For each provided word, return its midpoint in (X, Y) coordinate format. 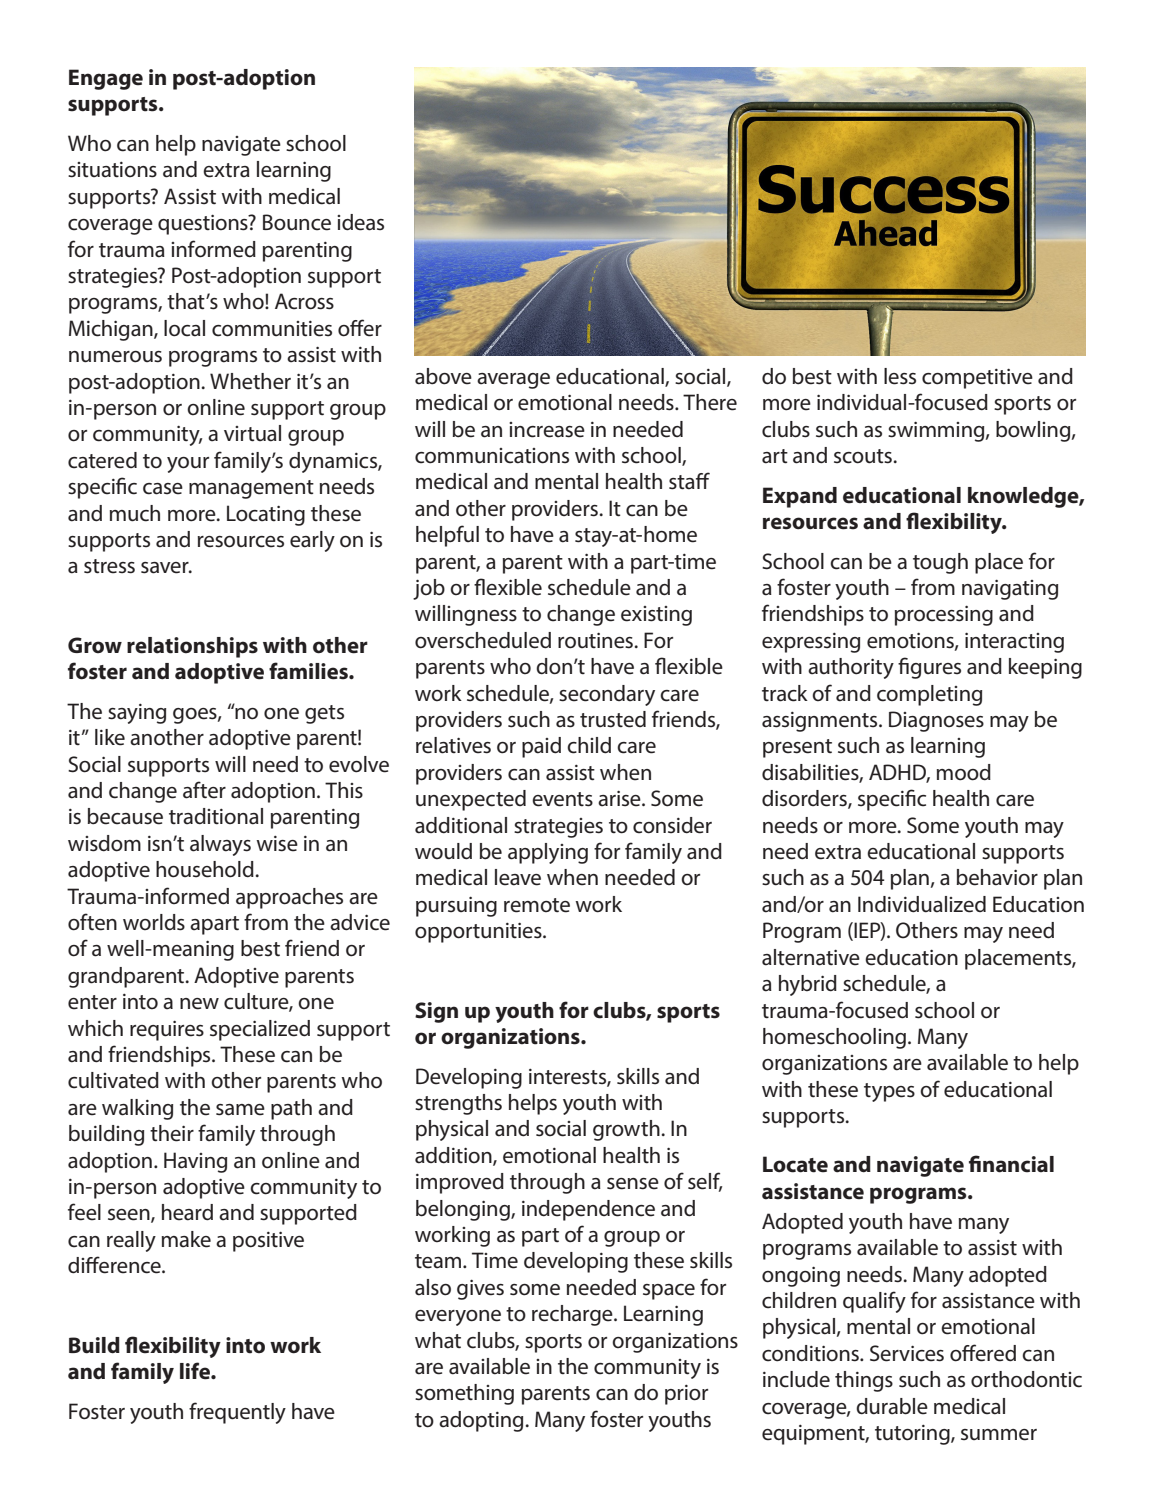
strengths (458, 1104)
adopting (481, 1421)
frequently (237, 1413)
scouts (863, 456)
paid (541, 747)
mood (964, 772)
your (188, 465)
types (889, 1092)
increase (547, 430)
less (900, 376)
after (204, 790)
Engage (106, 79)
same (240, 1110)
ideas (360, 222)
